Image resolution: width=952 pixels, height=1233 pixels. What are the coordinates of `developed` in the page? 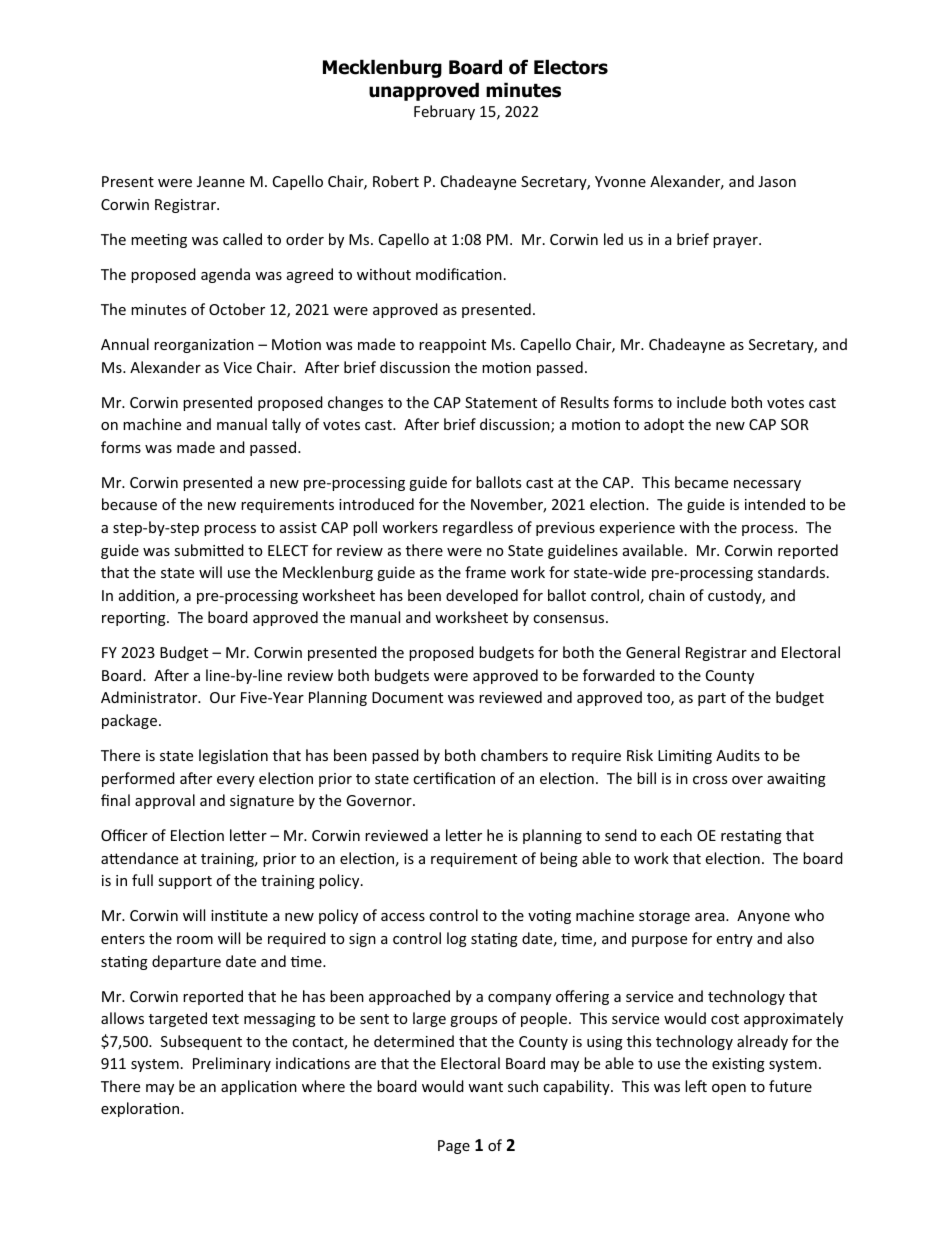 It's located at (482, 596).
